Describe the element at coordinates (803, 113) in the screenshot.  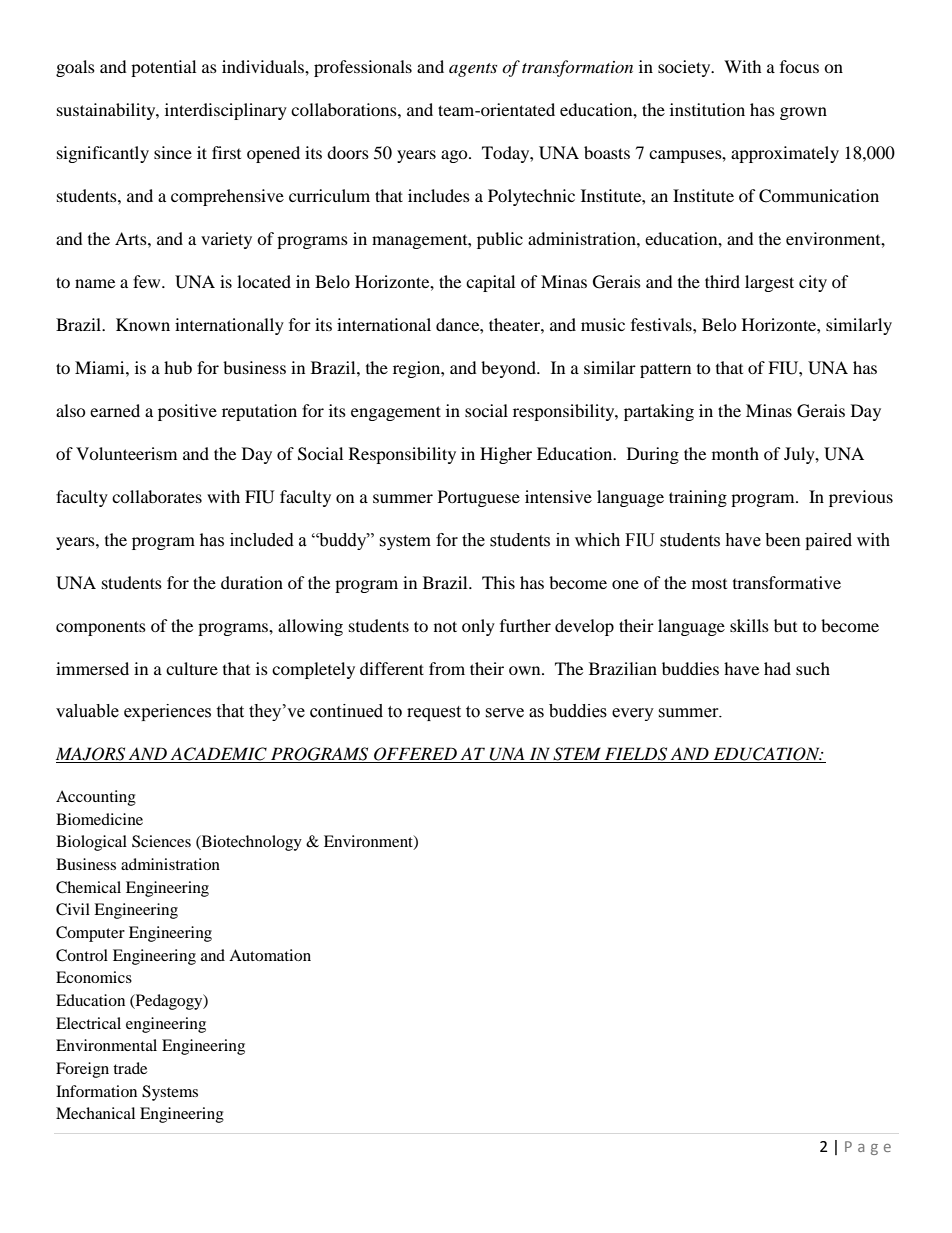
I see `grown` at that location.
